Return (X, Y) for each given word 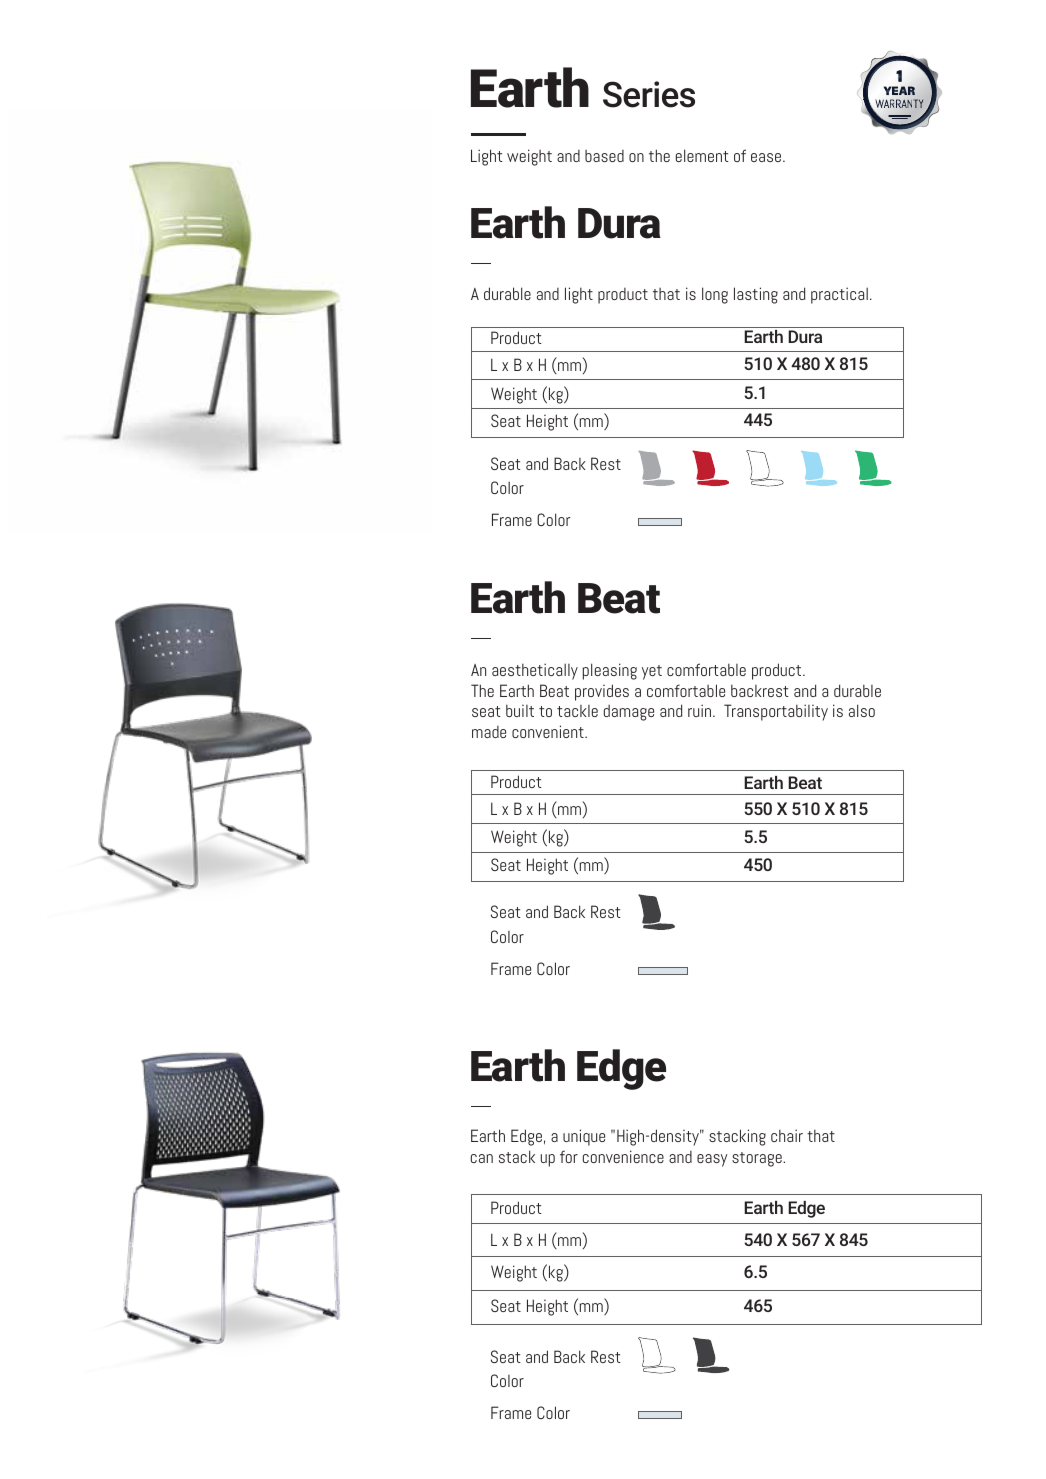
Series (649, 94)
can (482, 1158)
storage (758, 1159)
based (604, 156)
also (862, 710)
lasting (756, 295)
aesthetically (535, 671)
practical (839, 295)
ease (767, 157)
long (715, 295)
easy (712, 1160)
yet (652, 672)
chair (787, 1135)
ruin (701, 710)
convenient (549, 731)
